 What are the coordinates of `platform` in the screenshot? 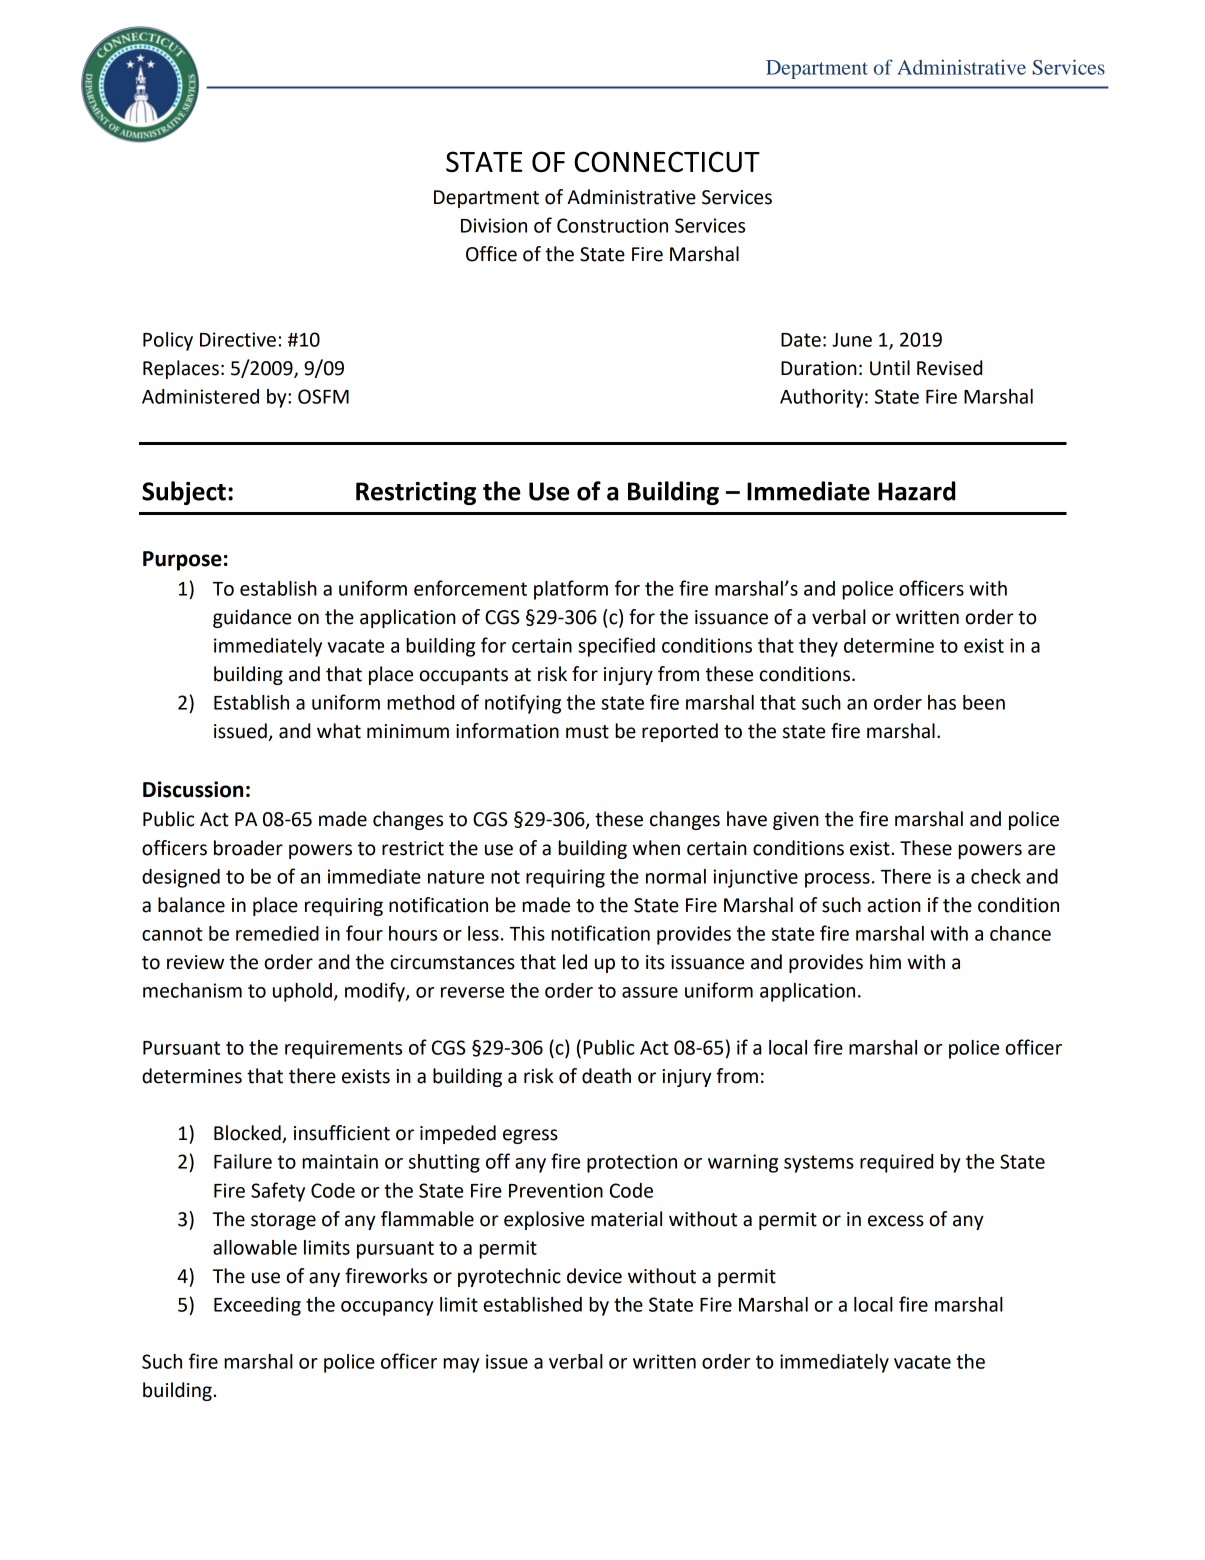 It's located at (571, 590).
